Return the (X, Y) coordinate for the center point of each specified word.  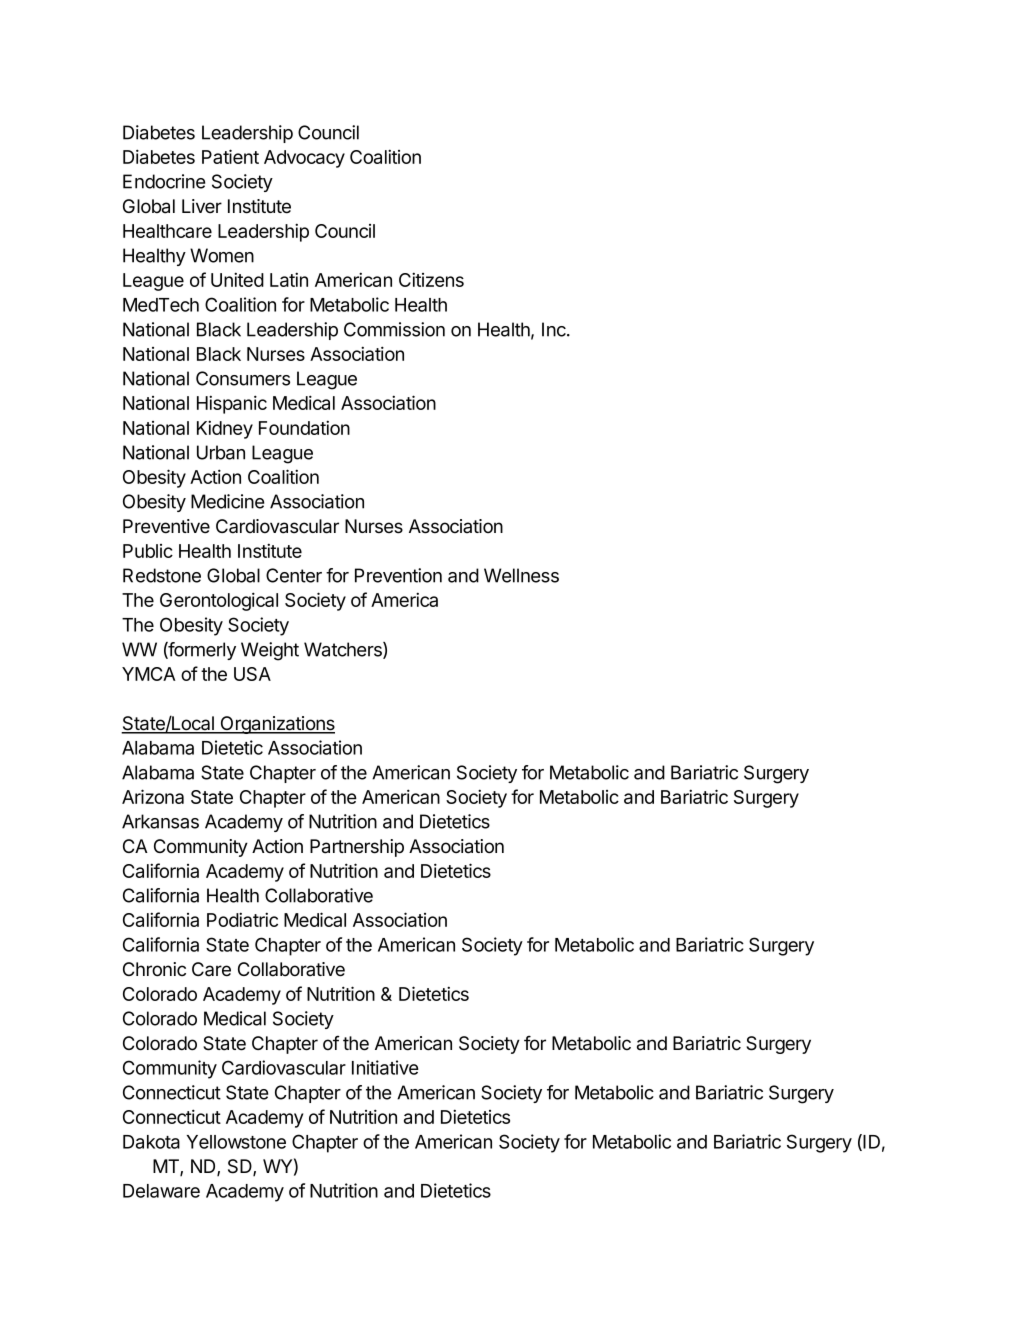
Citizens (431, 279)
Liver (202, 206)
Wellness (521, 575)
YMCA (149, 674)
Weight (270, 651)
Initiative (385, 1067)
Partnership (357, 848)
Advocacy (304, 159)
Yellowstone (236, 1142)
